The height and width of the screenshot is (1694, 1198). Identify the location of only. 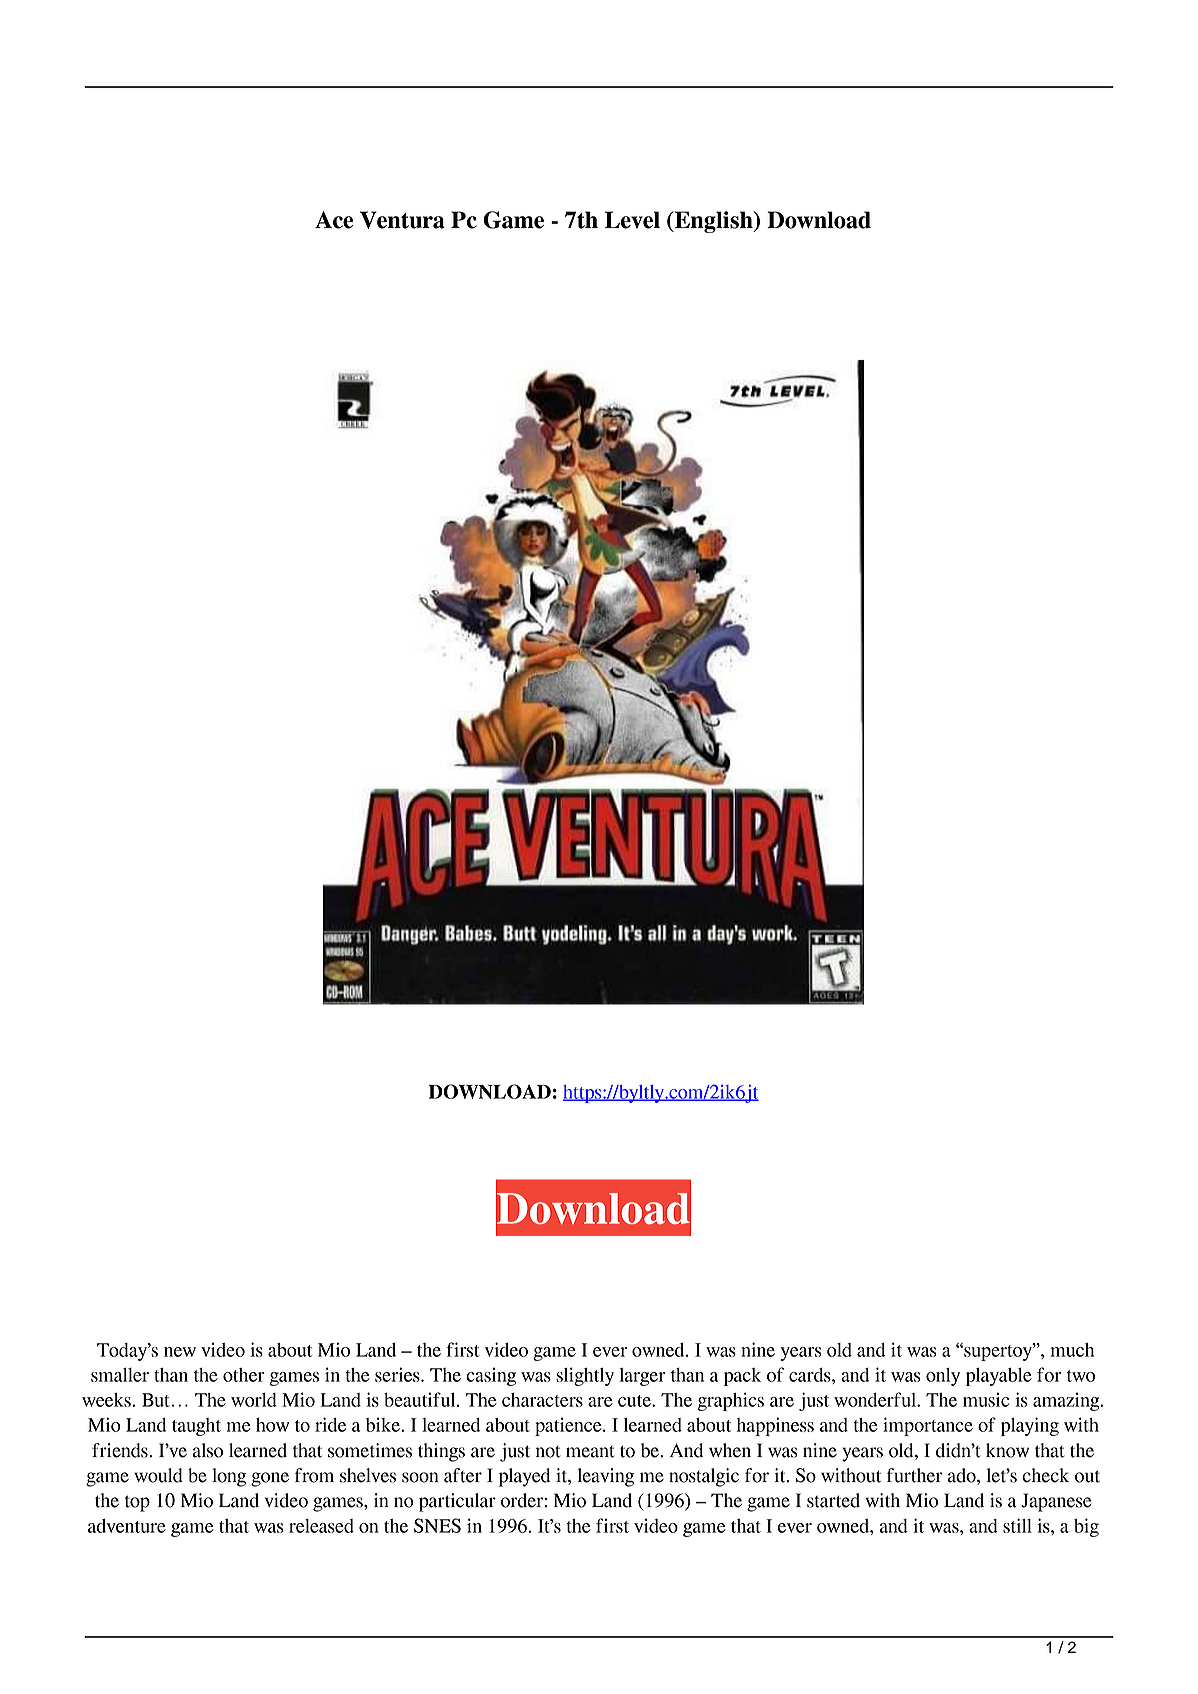
(943, 1377).
